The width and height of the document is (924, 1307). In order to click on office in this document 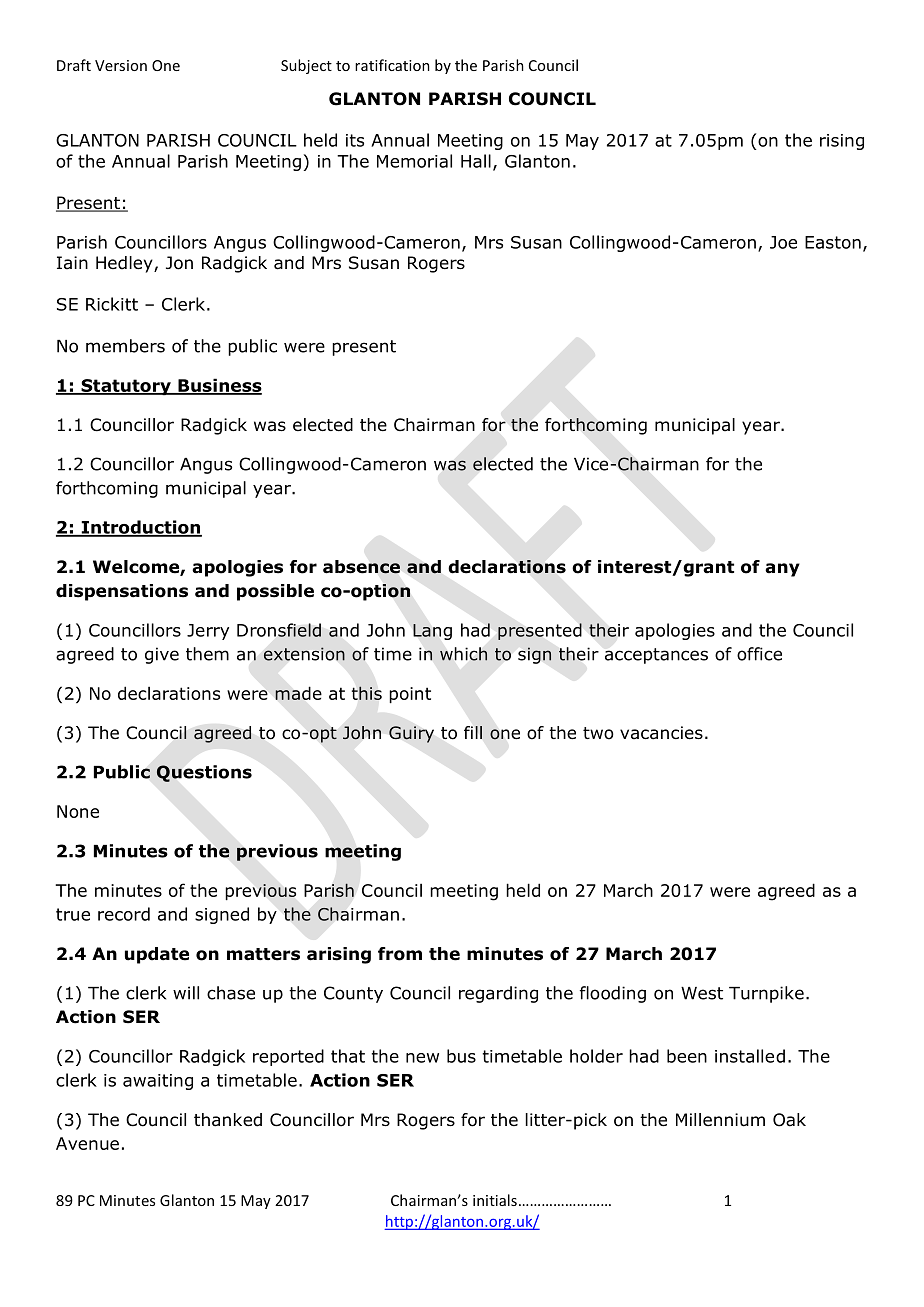, I will do `click(759, 654)`.
